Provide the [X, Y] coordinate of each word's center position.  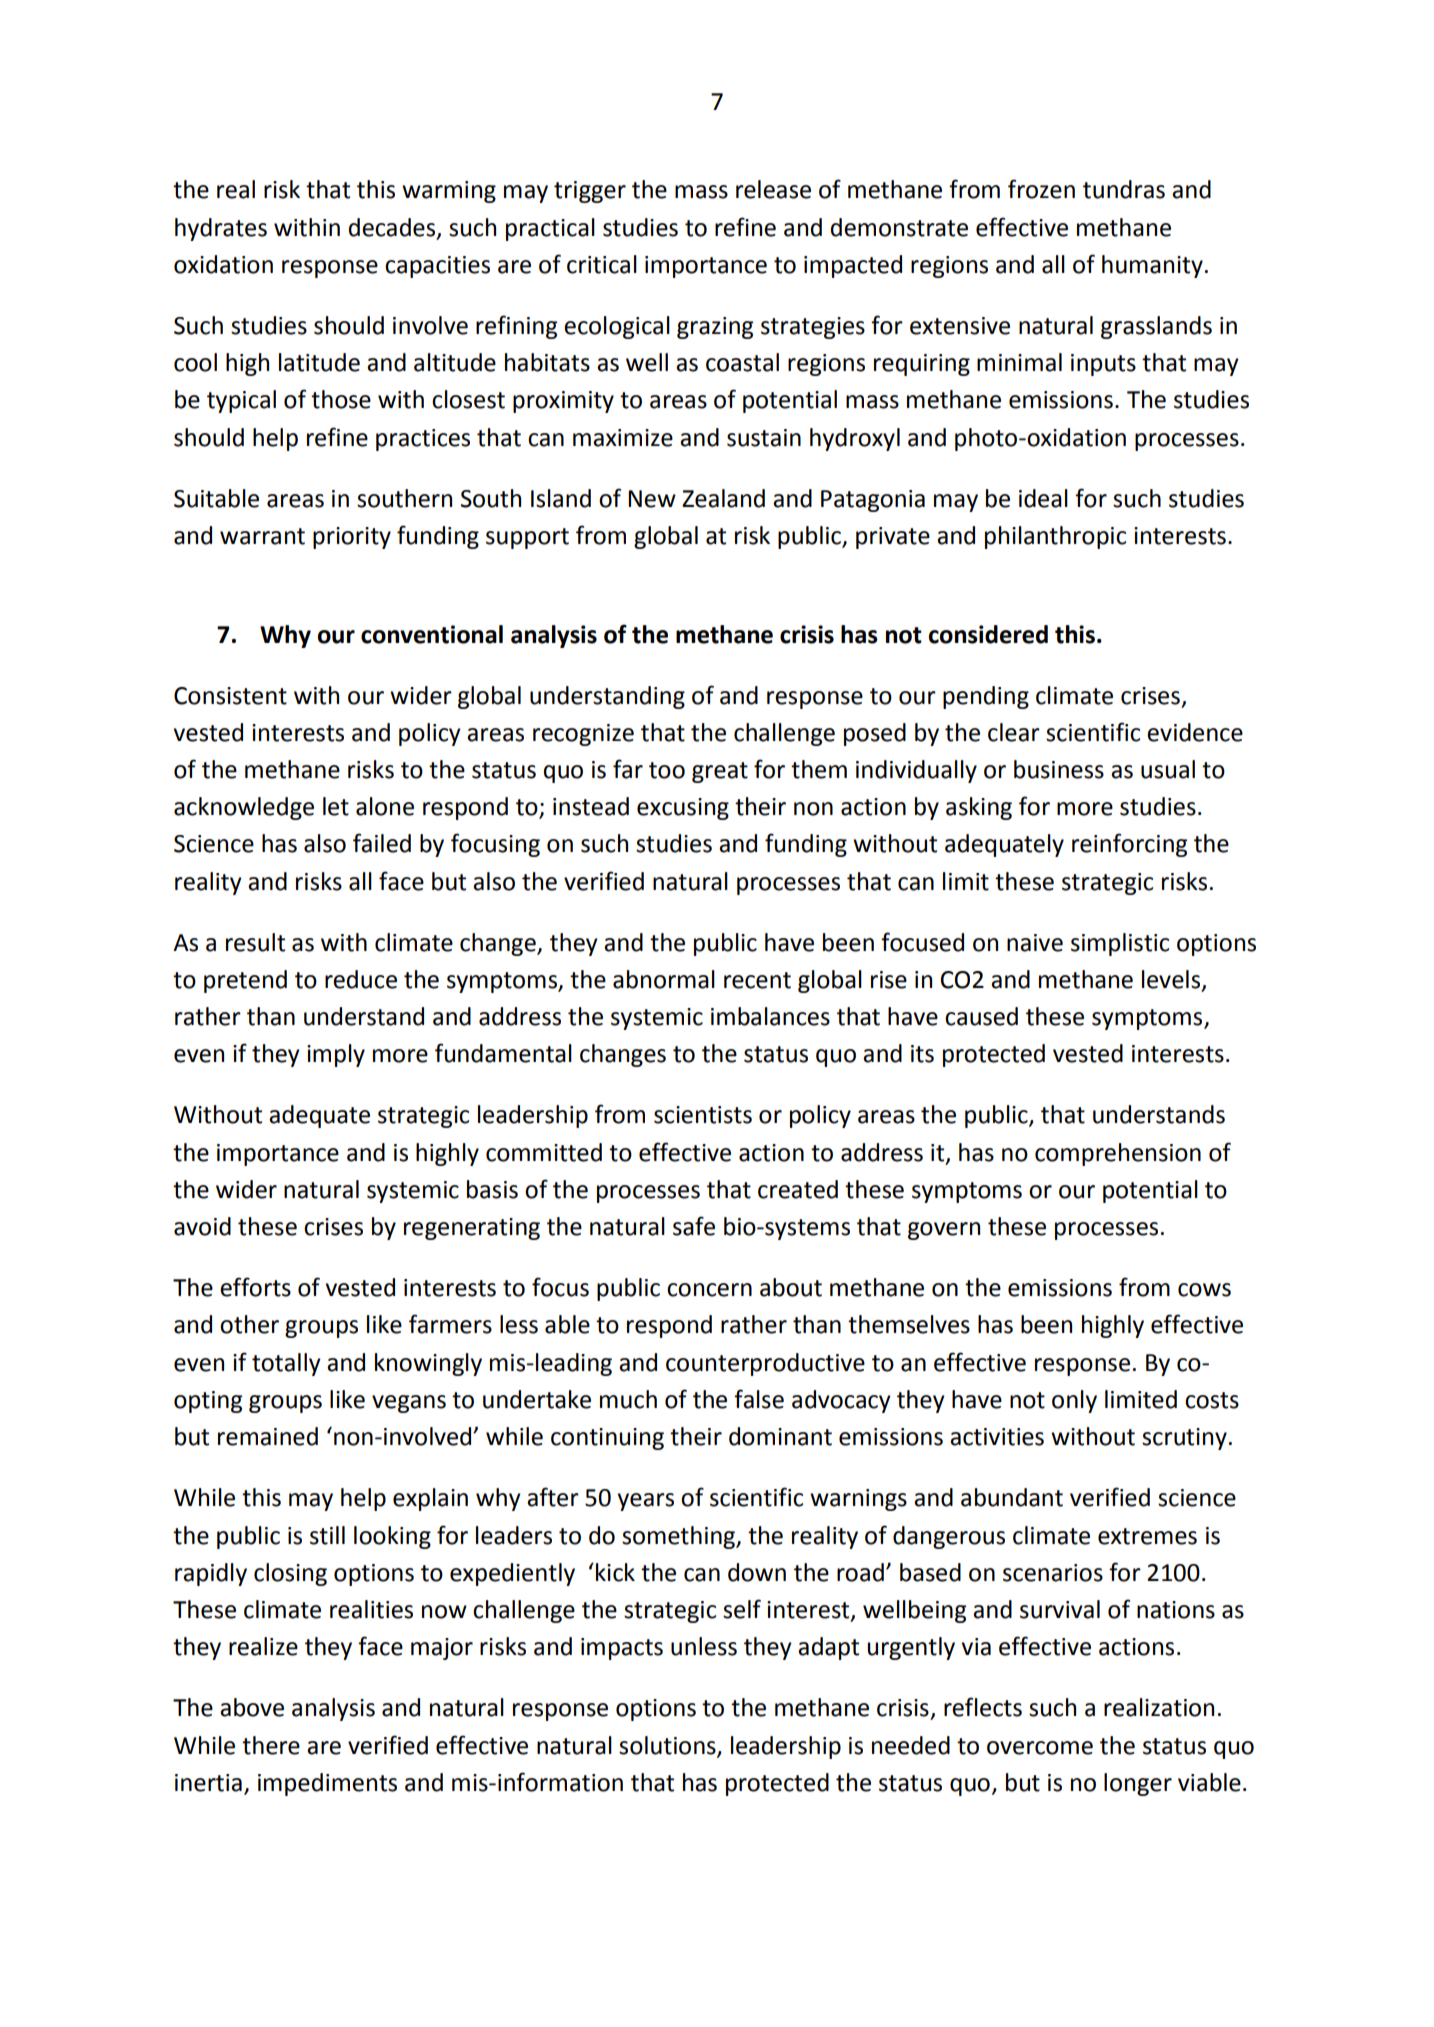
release [773, 189]
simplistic [1120, 944]
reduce [361, 979]
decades [393, 228]
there [271, 1745]
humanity [1152, 266]
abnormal [664, 979]
